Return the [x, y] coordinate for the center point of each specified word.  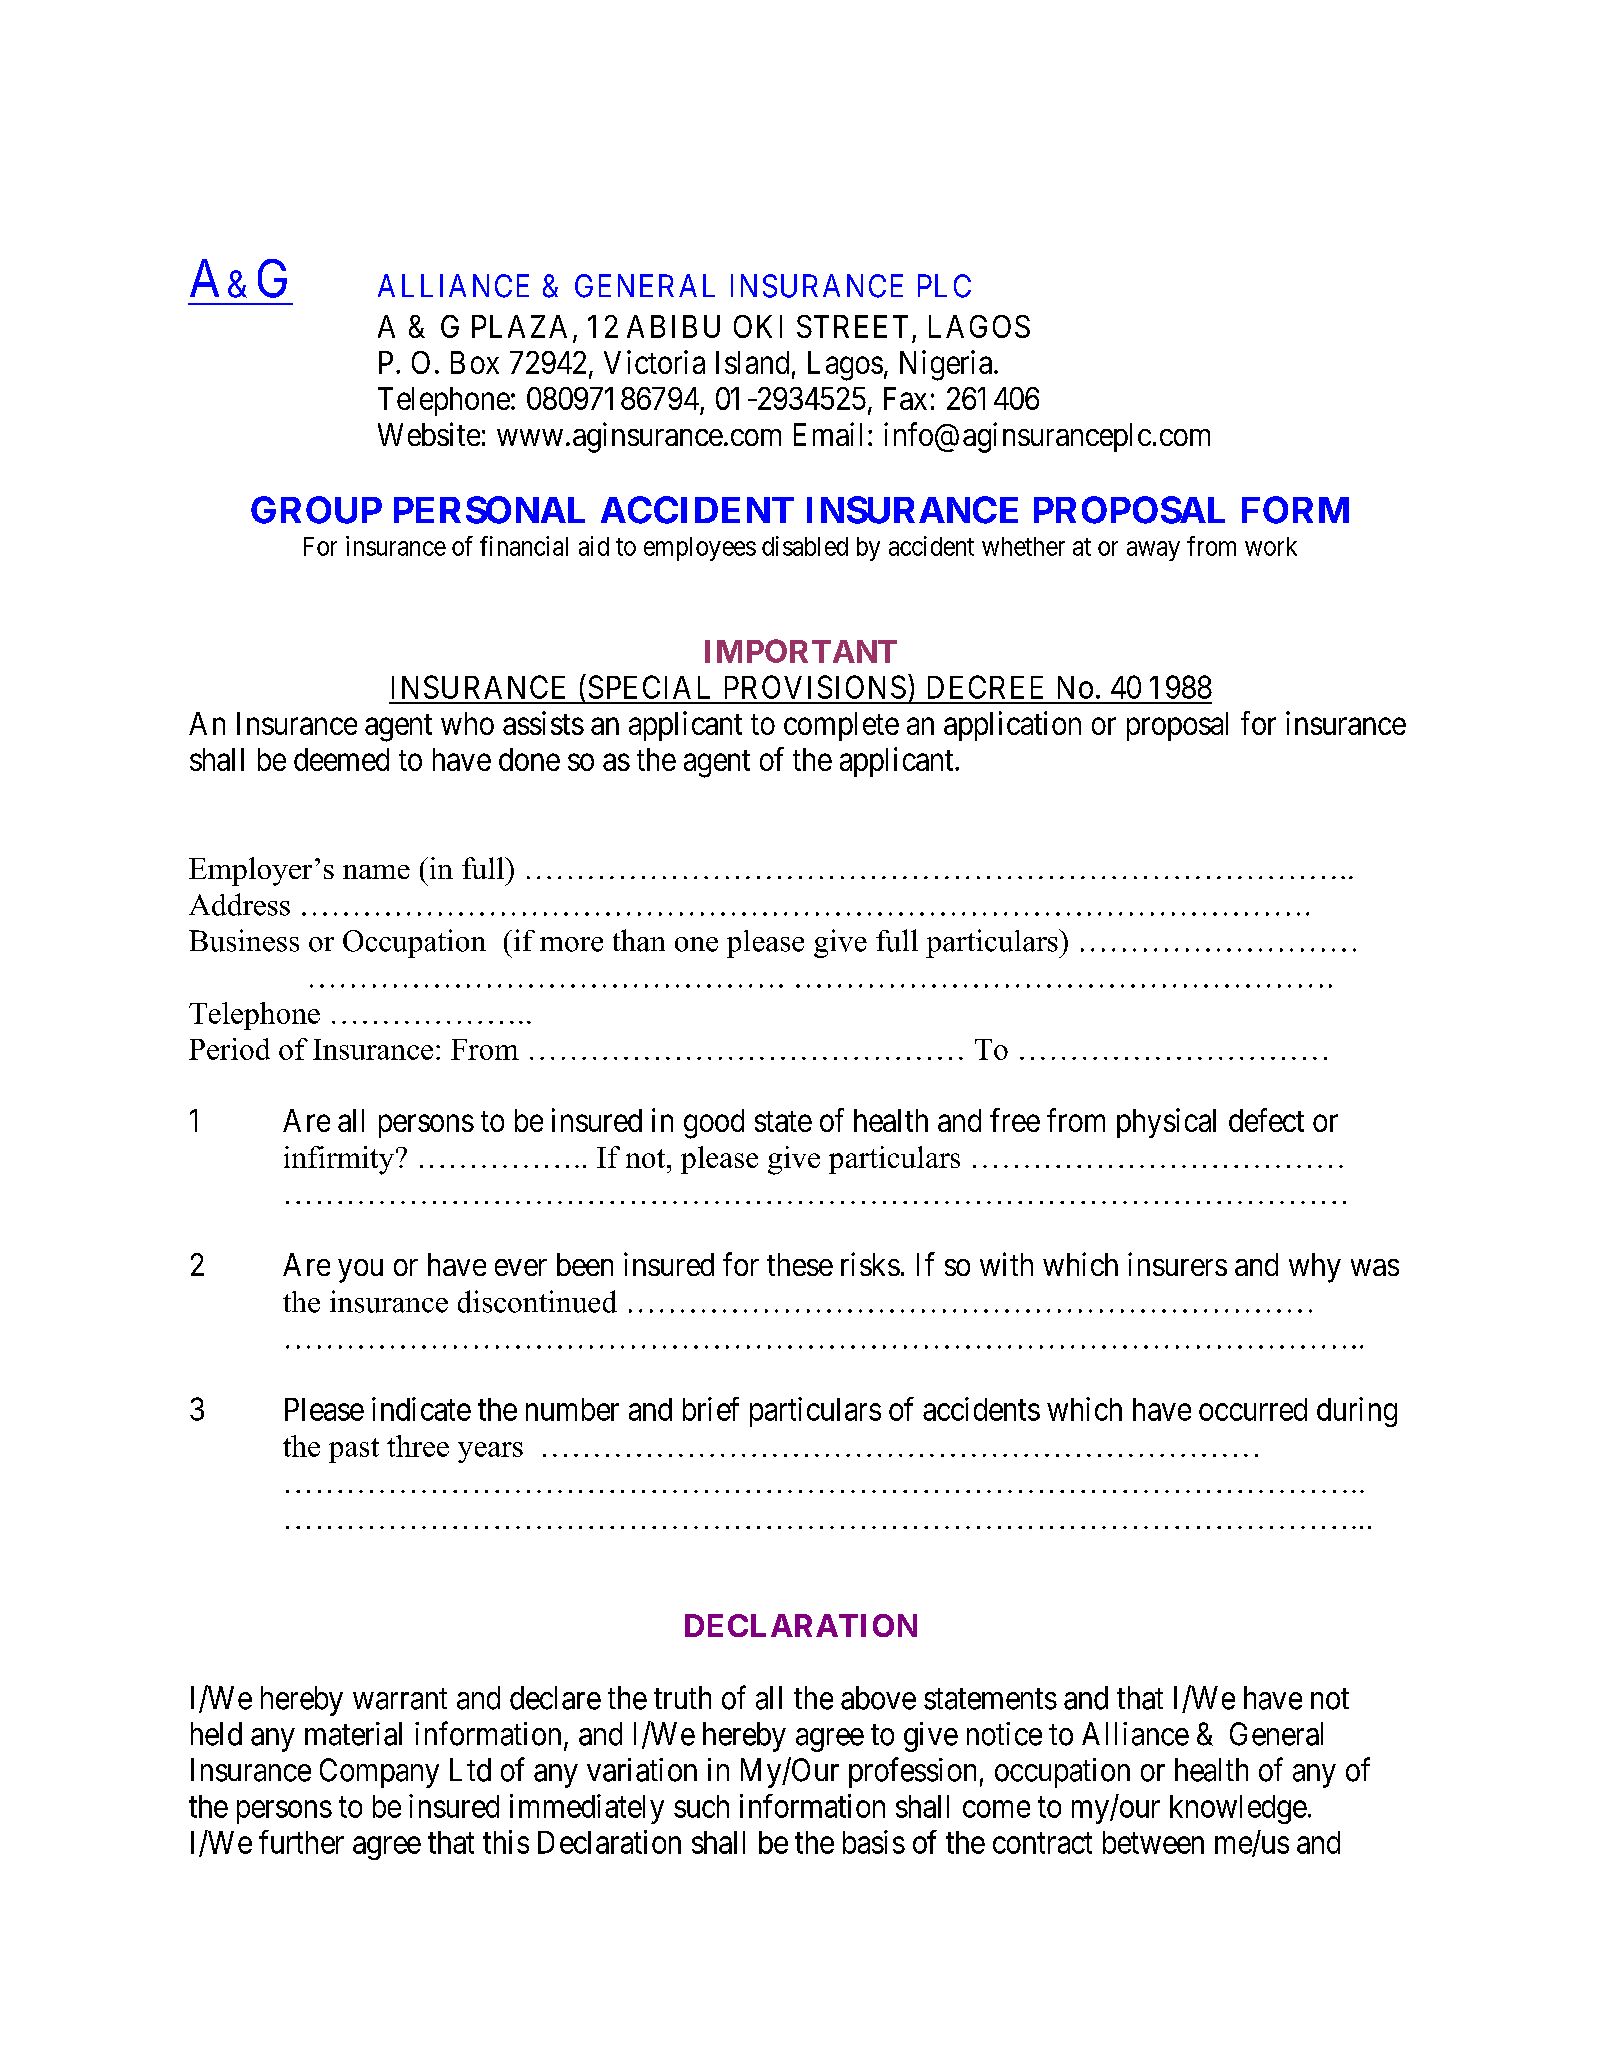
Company [379, 1773]
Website [429, 434]
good [714, 1124]
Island [752, 362]
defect [1266, 1120]
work [1271, 546]
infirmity [340, 1160]
